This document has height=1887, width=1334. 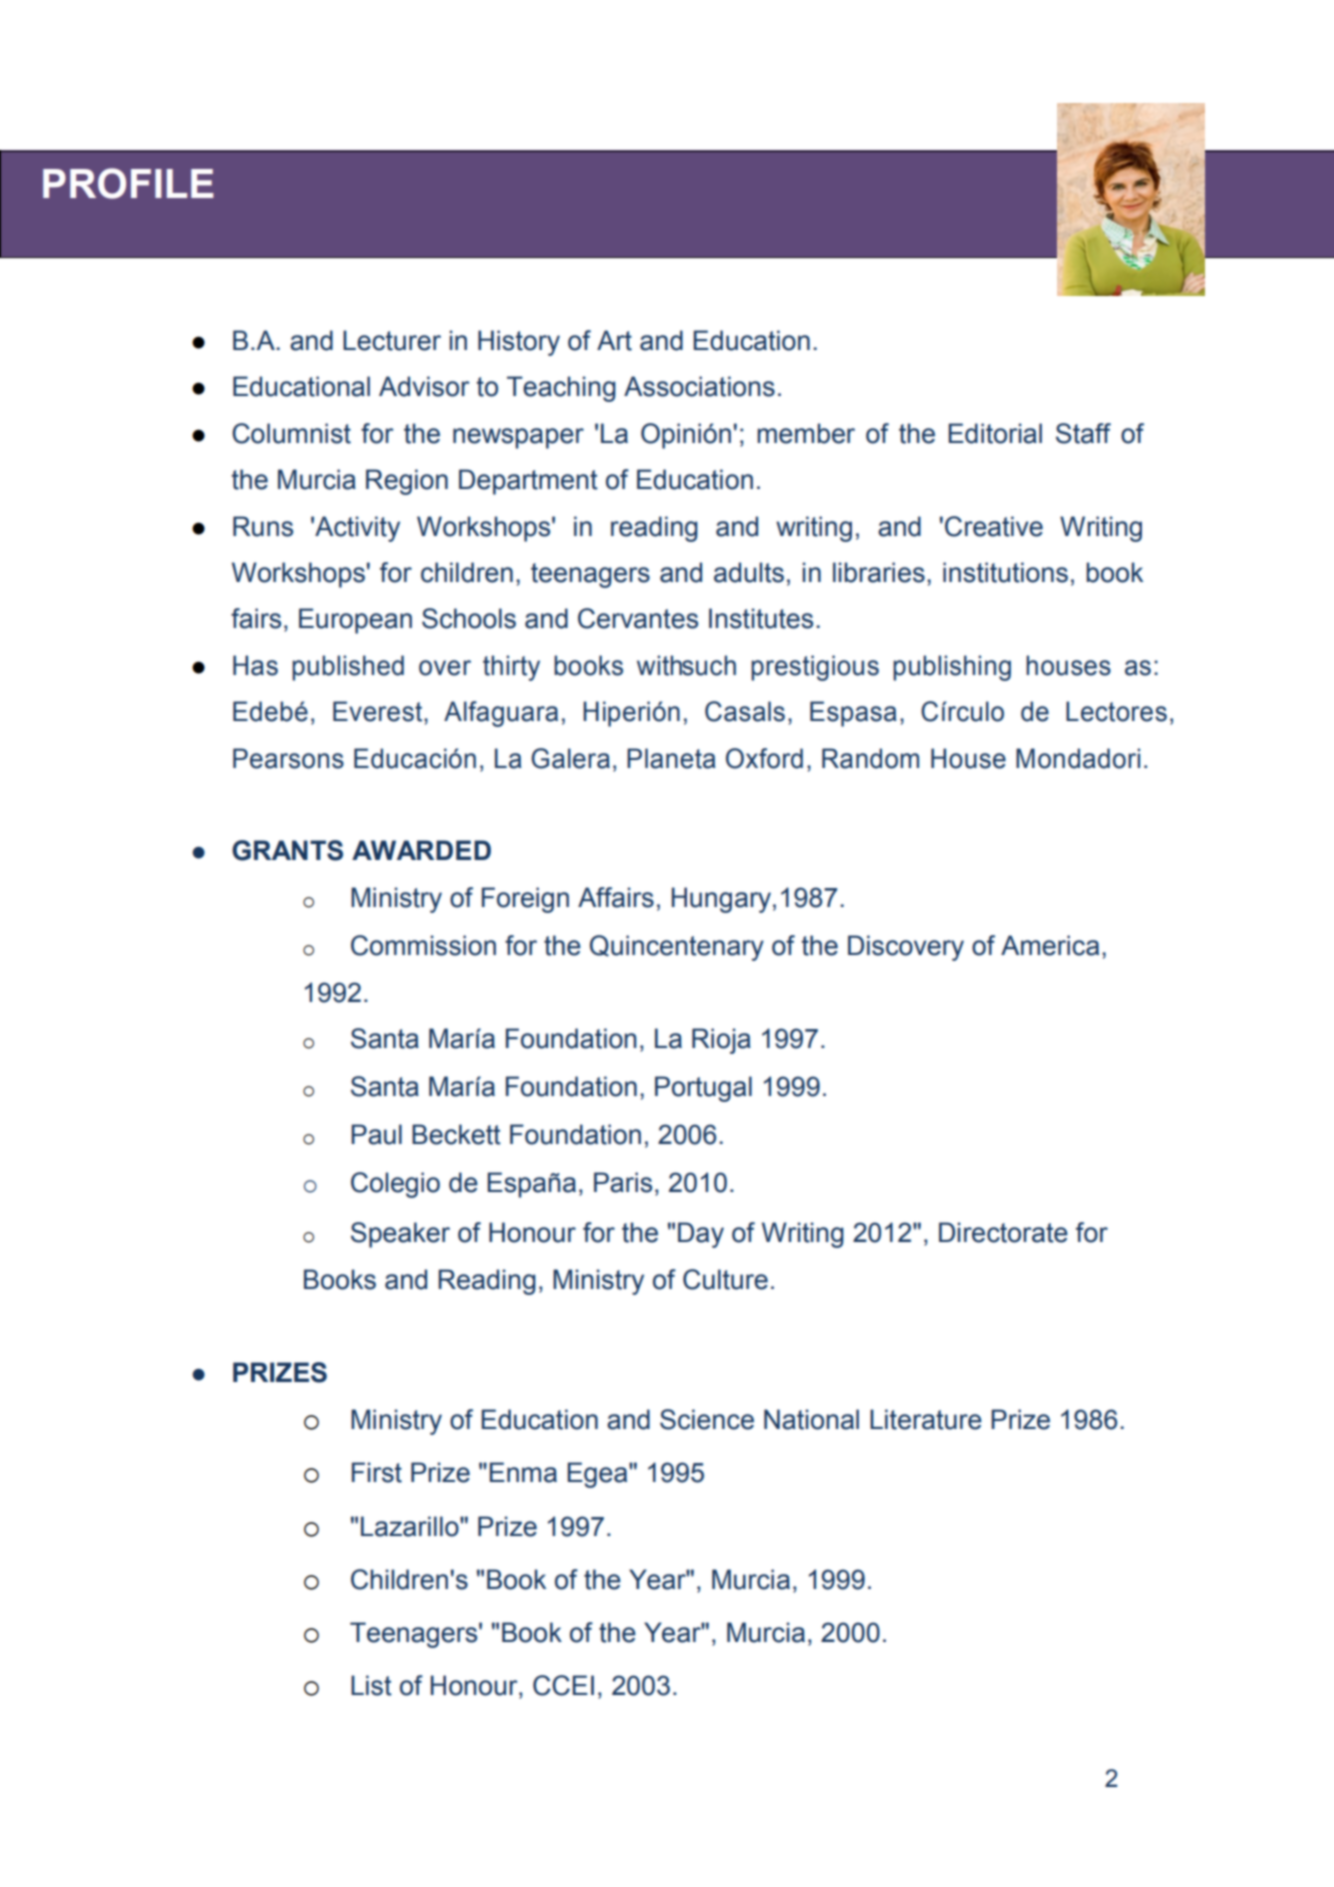 What do you see at coordinates (371, 1685) in the document?
I see `List` at bounding box center [371, 1685].
